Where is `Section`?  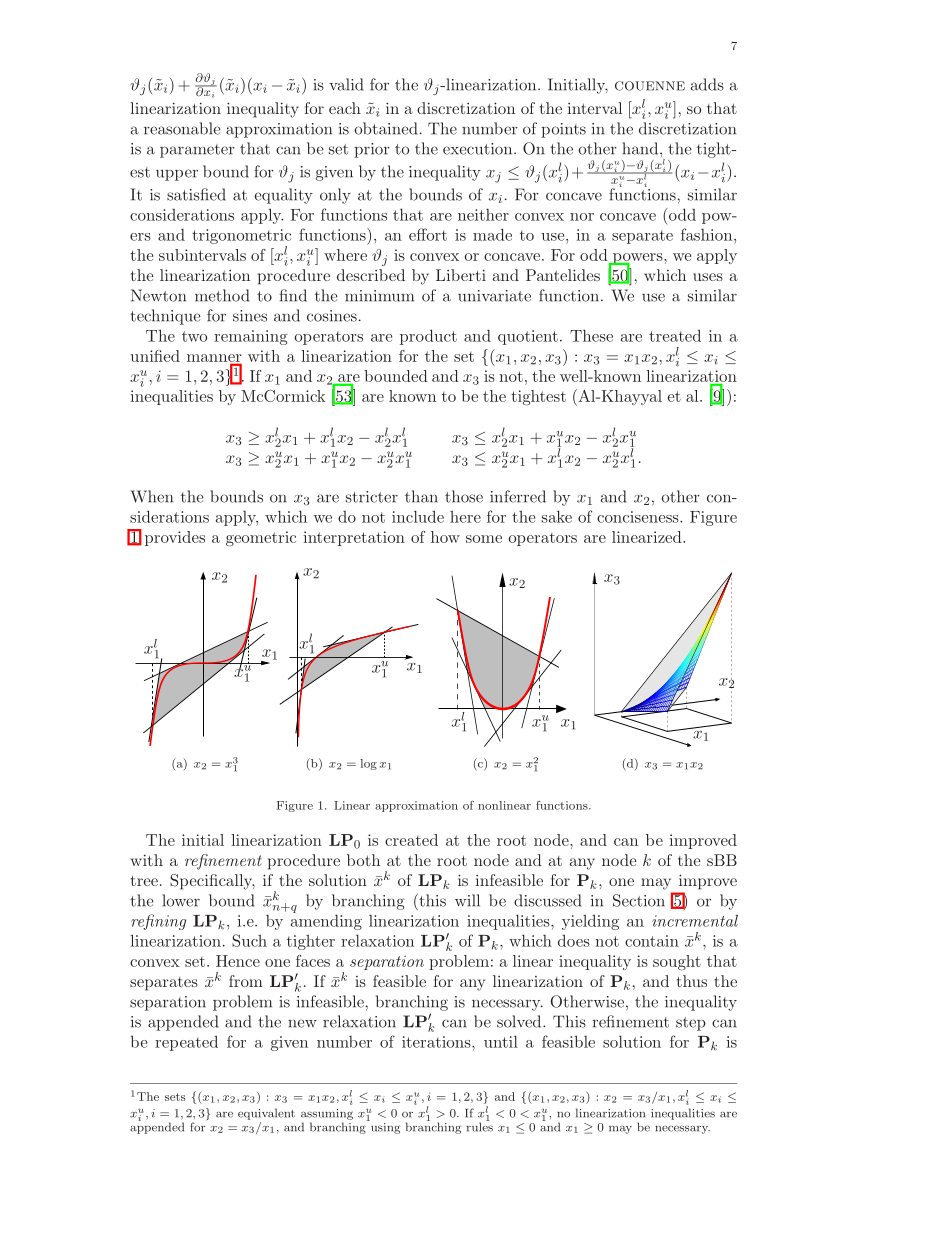 Section is located at coordinates (639, 900).
